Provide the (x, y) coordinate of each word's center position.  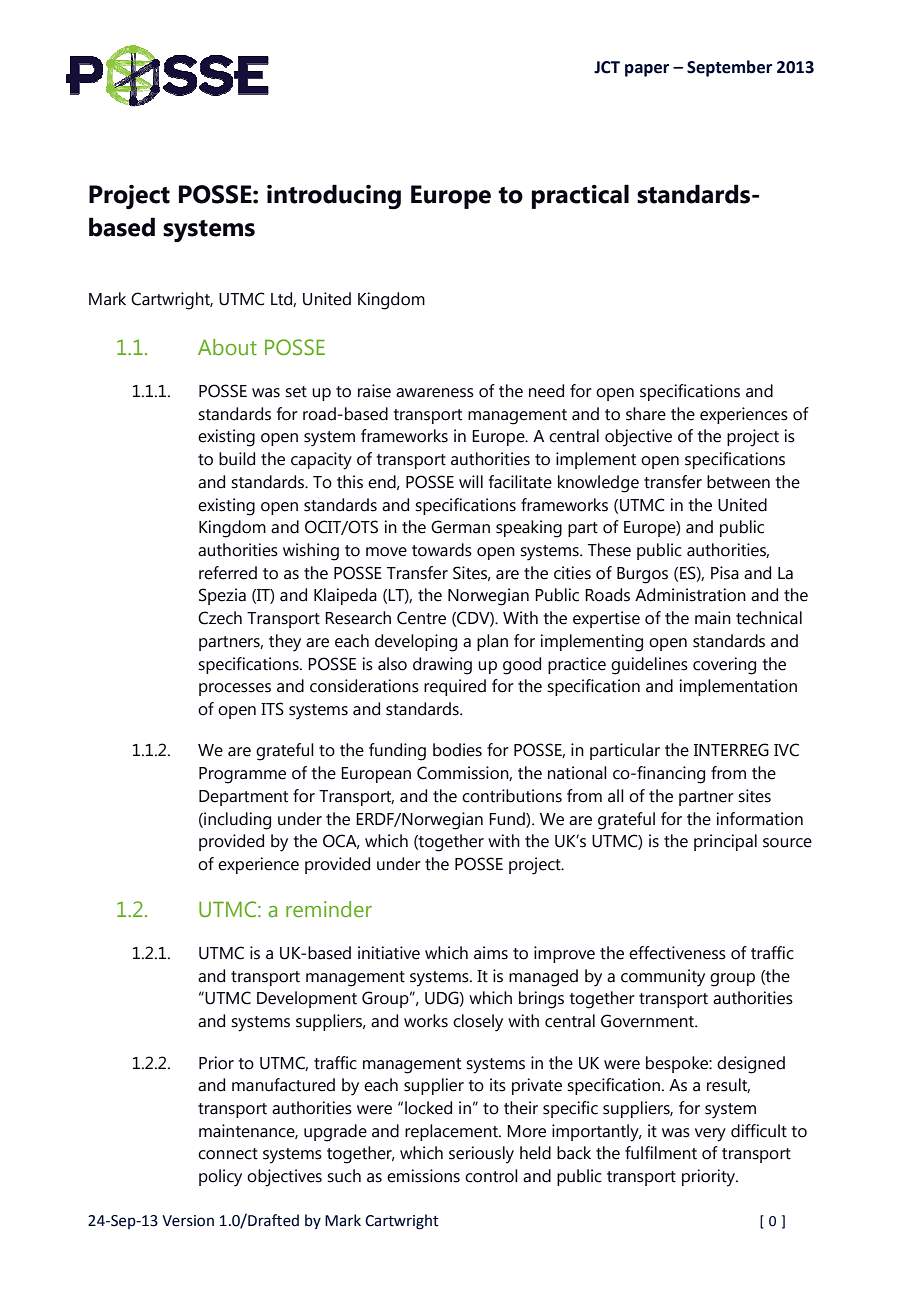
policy (220, 1178)
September (729, 68)
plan (492, 642)
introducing (334, 197)
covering (724, 666)
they (285, 643)
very (710, 1135)
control (491, 1176)
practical (580, 196)
